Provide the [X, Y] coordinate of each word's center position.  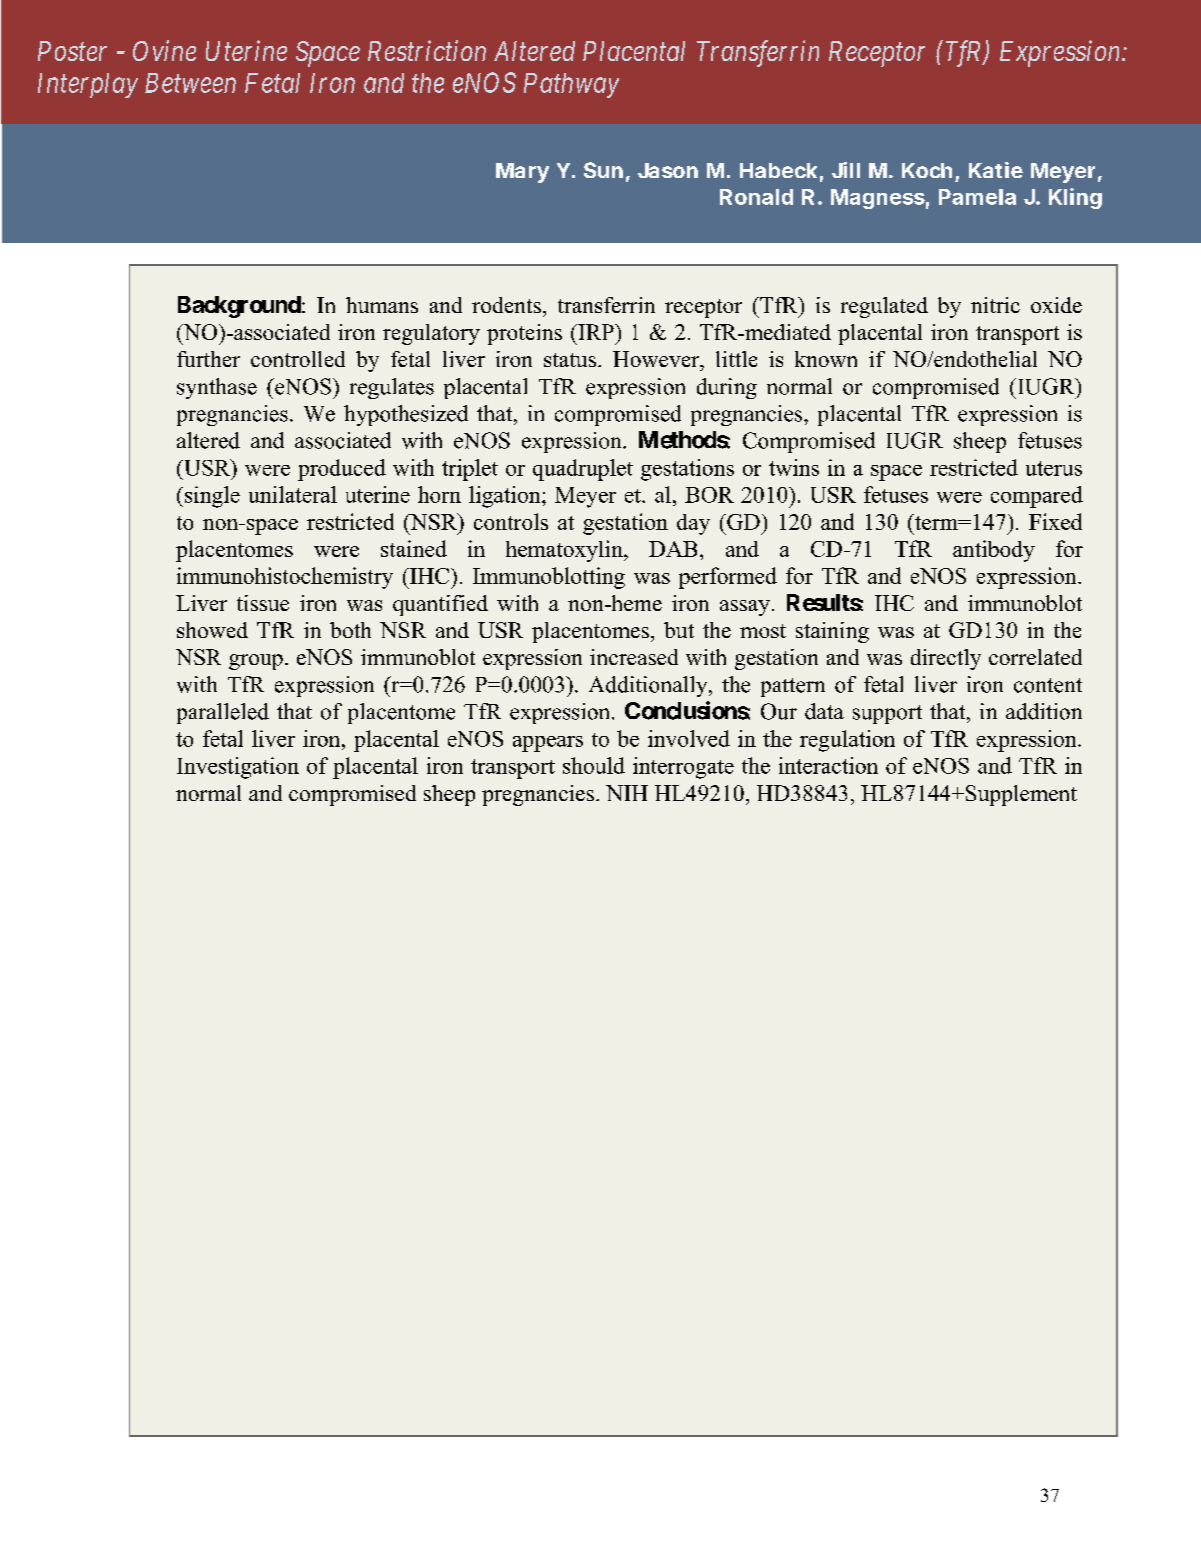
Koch [927, 170]
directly [946, 659]
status [570, 360]
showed [212, 630]
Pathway [571, 85]
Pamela [977, 197]
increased [634, 657]
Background [239, 307]
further [208, 359]
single [212, 497]
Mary [522, 173]
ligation [506, 497]
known [826, 359]
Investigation [238, 768]
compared [1037, 497]
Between [190, 83]
